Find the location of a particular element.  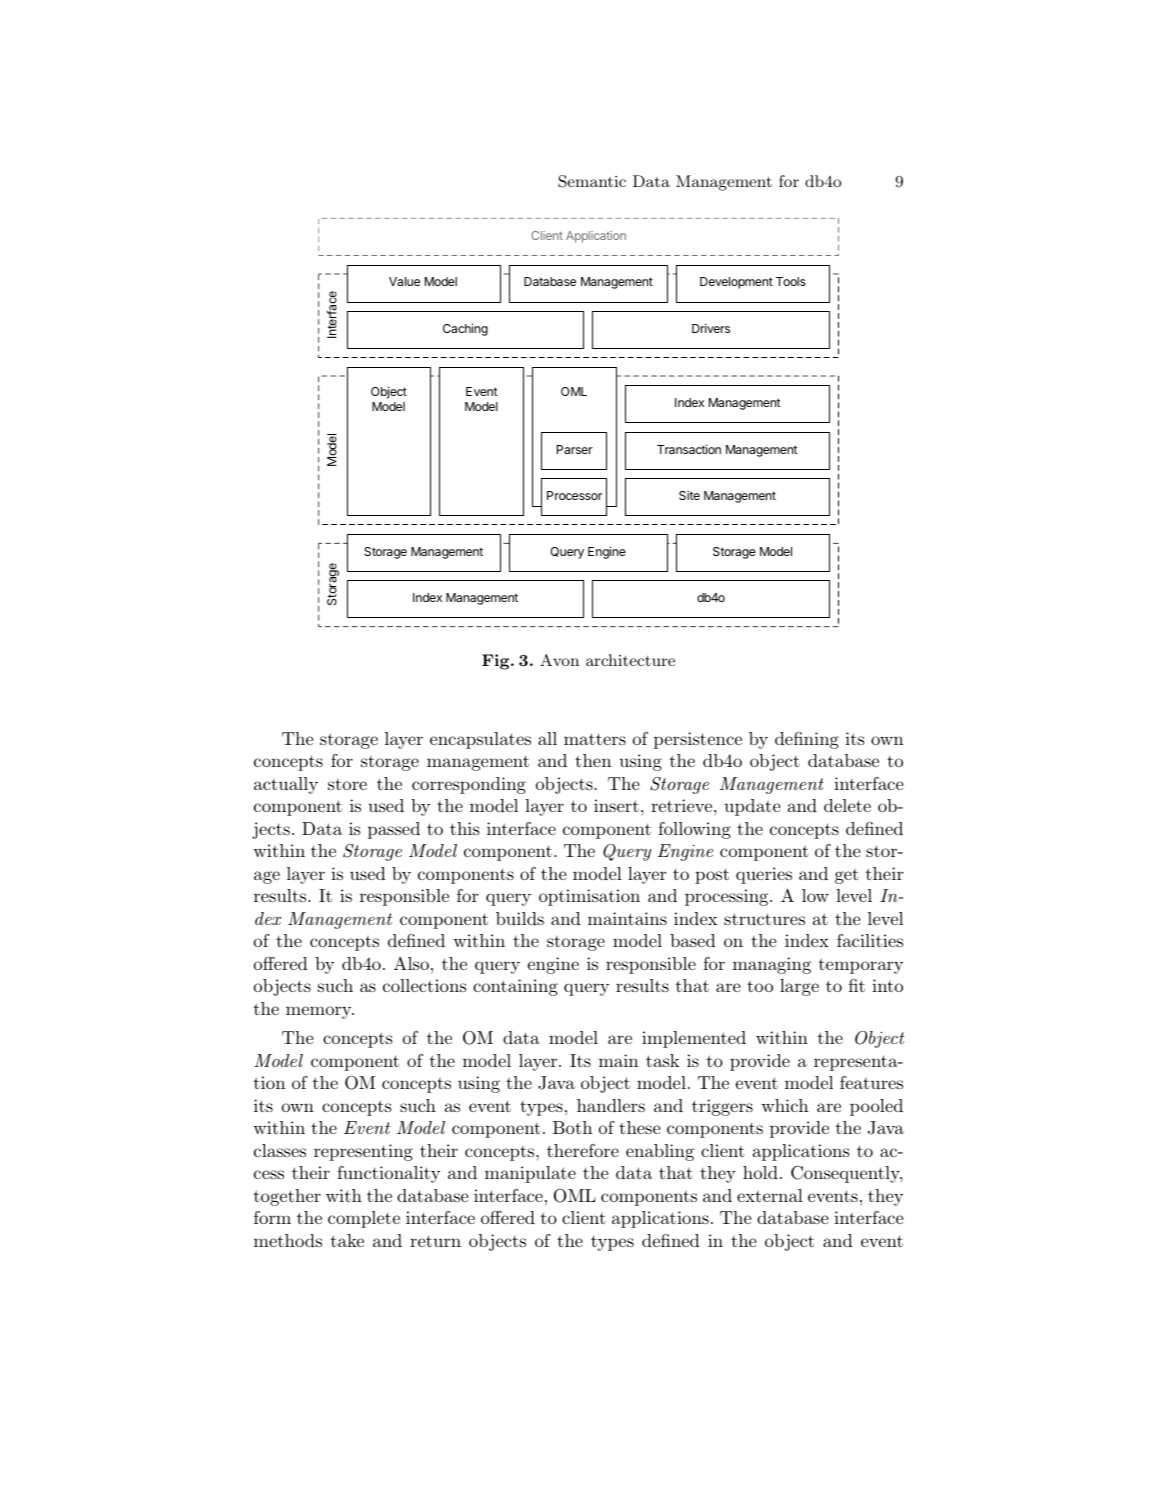

defining is located at coordinates (807, 740).
